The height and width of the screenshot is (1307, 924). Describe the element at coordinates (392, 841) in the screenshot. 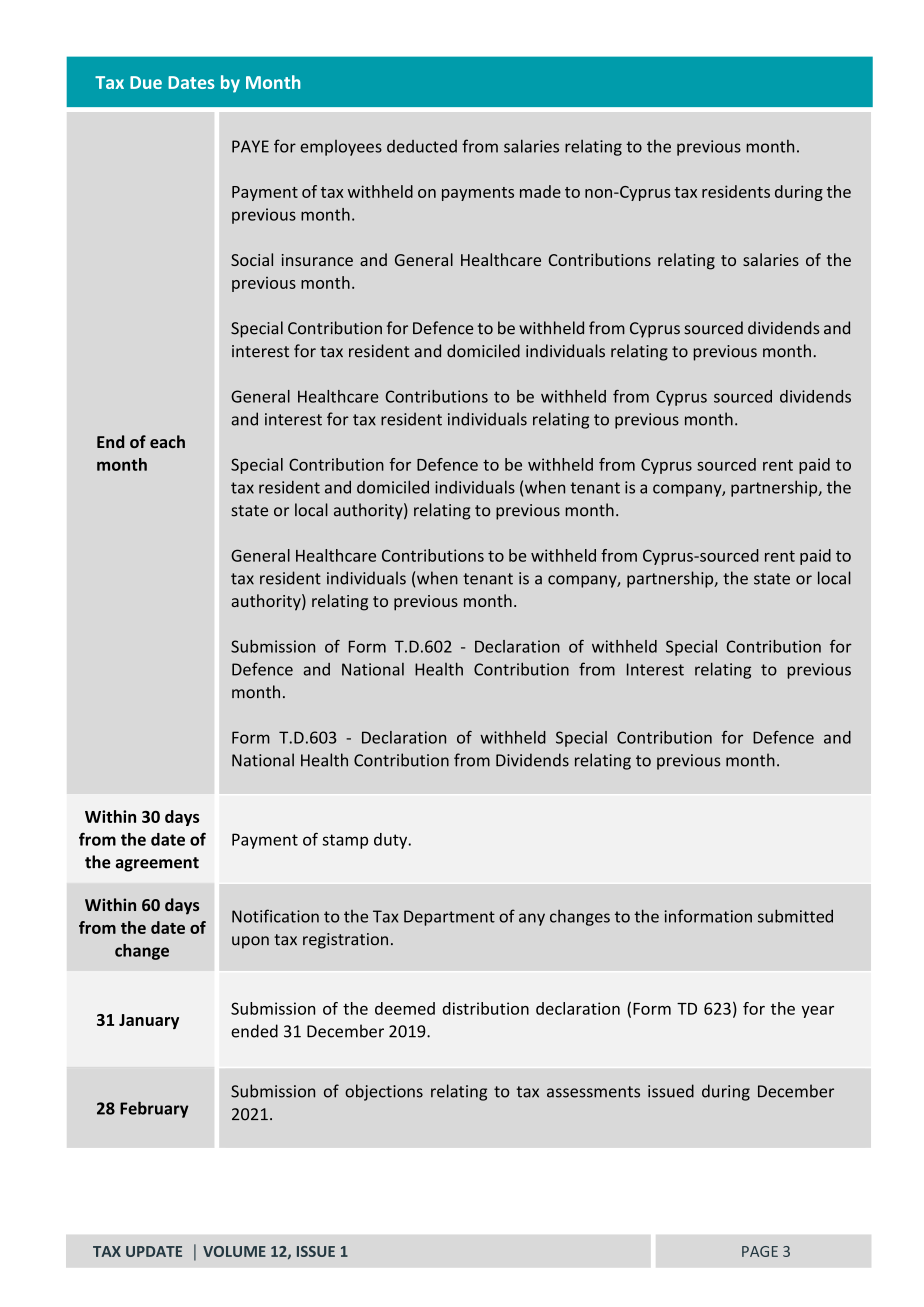

I see `duty` at that location.
